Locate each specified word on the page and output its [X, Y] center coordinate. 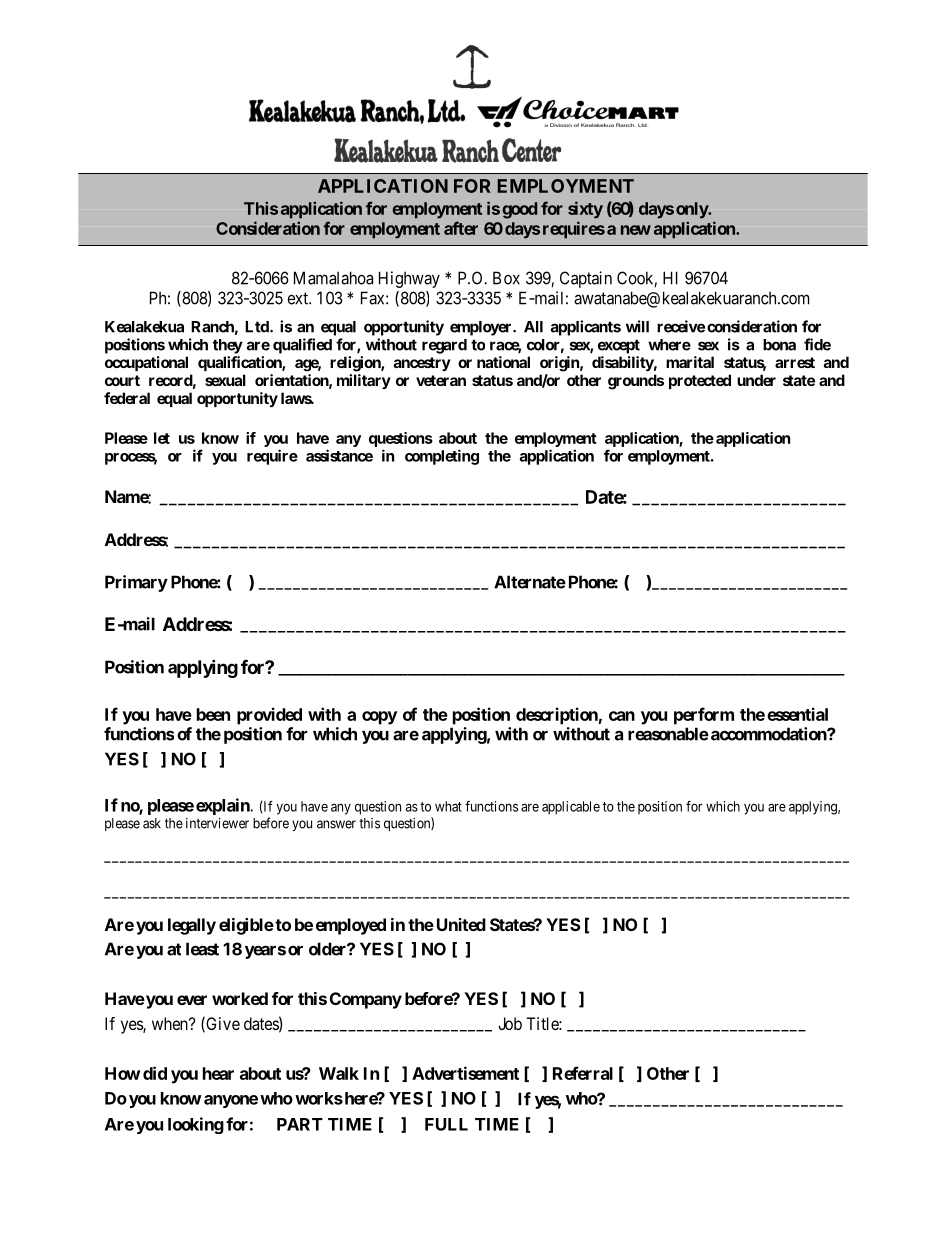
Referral [583, 1073]
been [213, 714]
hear [218, 1073]
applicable [571, 808]
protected [700, 381]
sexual [225, 380]
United [461, 924]
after [461, 228]
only [692, 210]
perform [704, 716]
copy [379, 718]
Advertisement [465, 1073]
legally [192, 926]
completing [442, 457]
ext [299, 298]
